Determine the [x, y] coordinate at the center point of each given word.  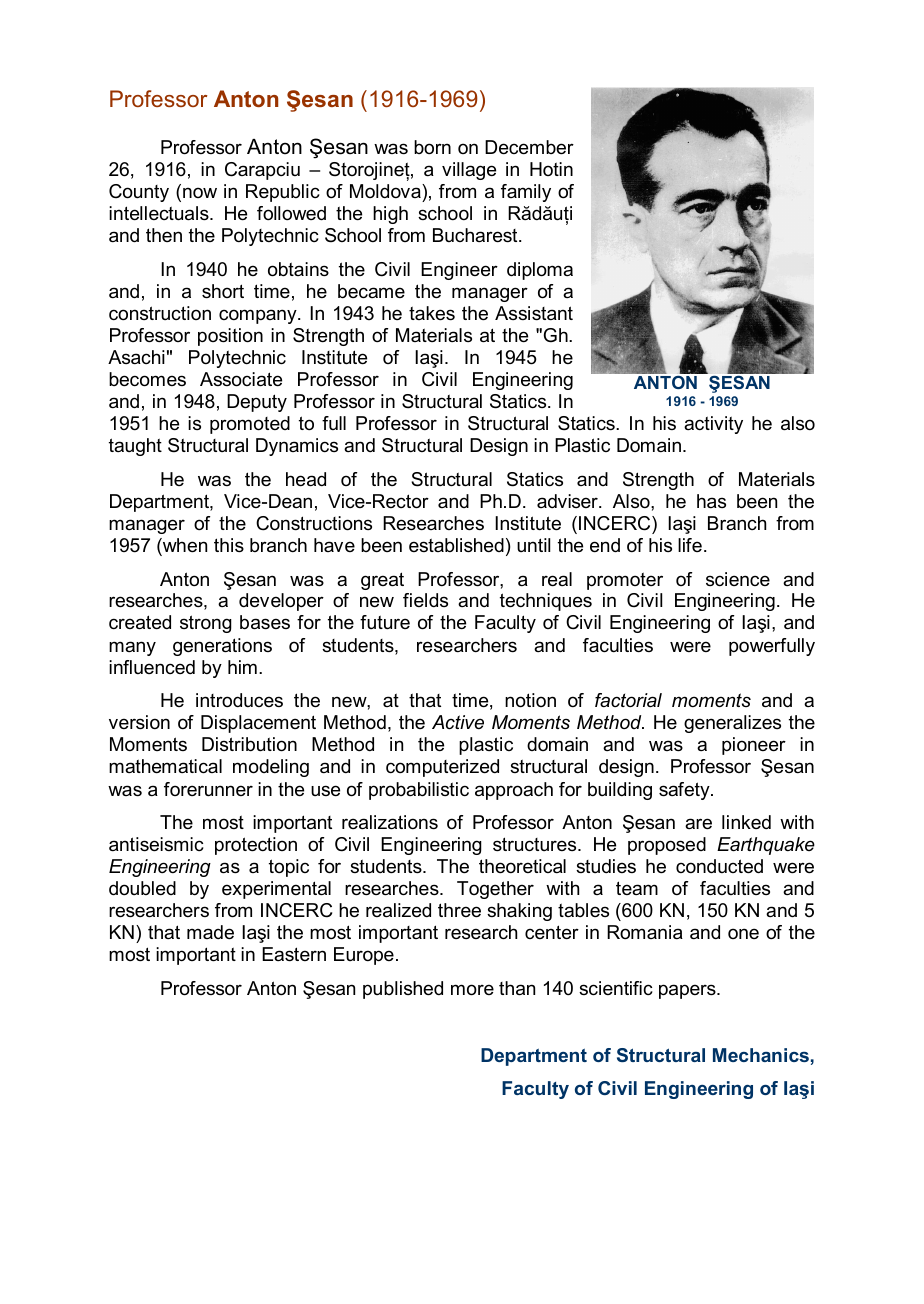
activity [713, 425]
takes [432, 313]
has [711, 501]
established [456, 545]
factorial [628, 700]
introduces [239, 700]
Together [495, 890]
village [469, 171]
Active [458, 722]
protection [256, 846]
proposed [667, 846]
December [529, 147]
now [200, 192]
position [230, 337]
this [229, 545]
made [210, 932]
